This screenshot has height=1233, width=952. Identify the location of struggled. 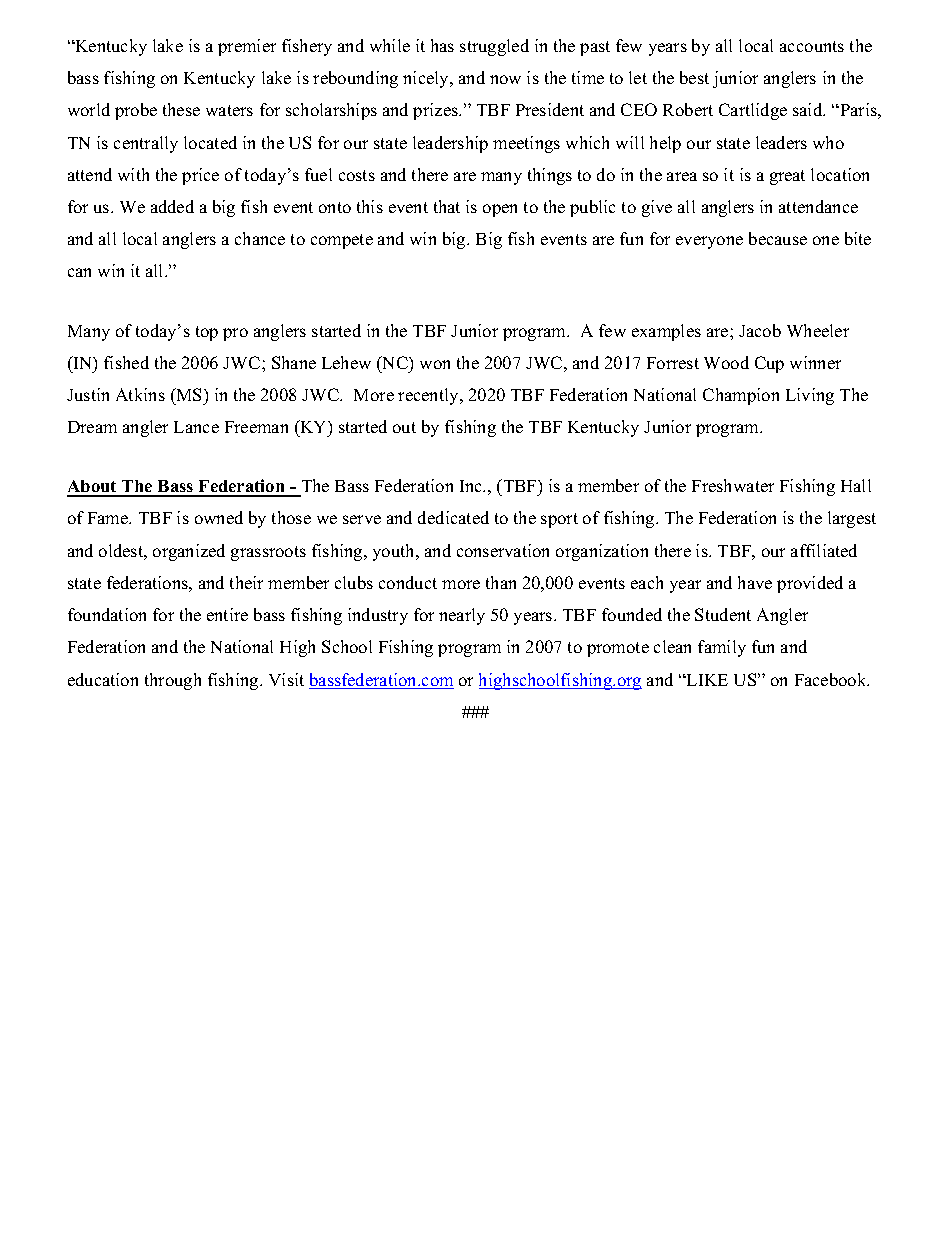
(494, 47).
